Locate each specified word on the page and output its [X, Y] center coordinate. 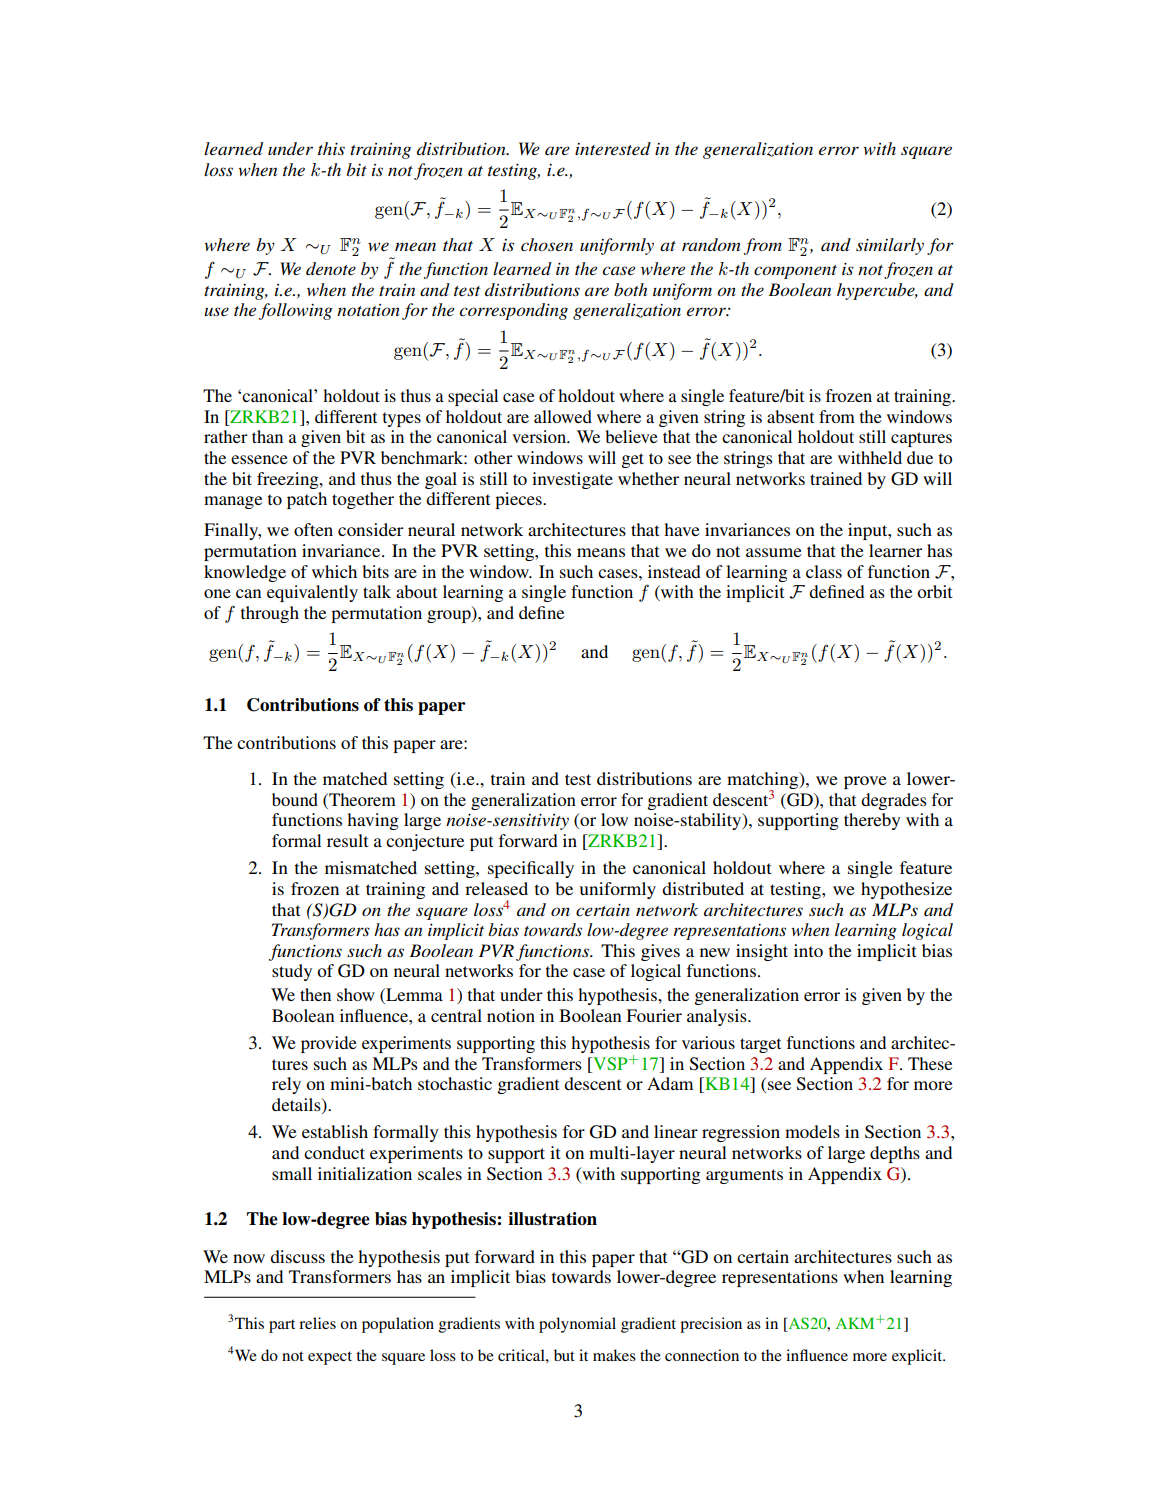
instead [674, 571]
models [812, 1131]
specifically [531, 869]
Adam [670, 1083]
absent [790, 416]
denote [331, 268]
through [270, 614]
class [824, 571]
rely [286, 1085]
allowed [563, 416]
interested [613, 148]
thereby [872, 821]
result [347, 840]
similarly [890, 246]
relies [317, 1323]
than [267, 436]
